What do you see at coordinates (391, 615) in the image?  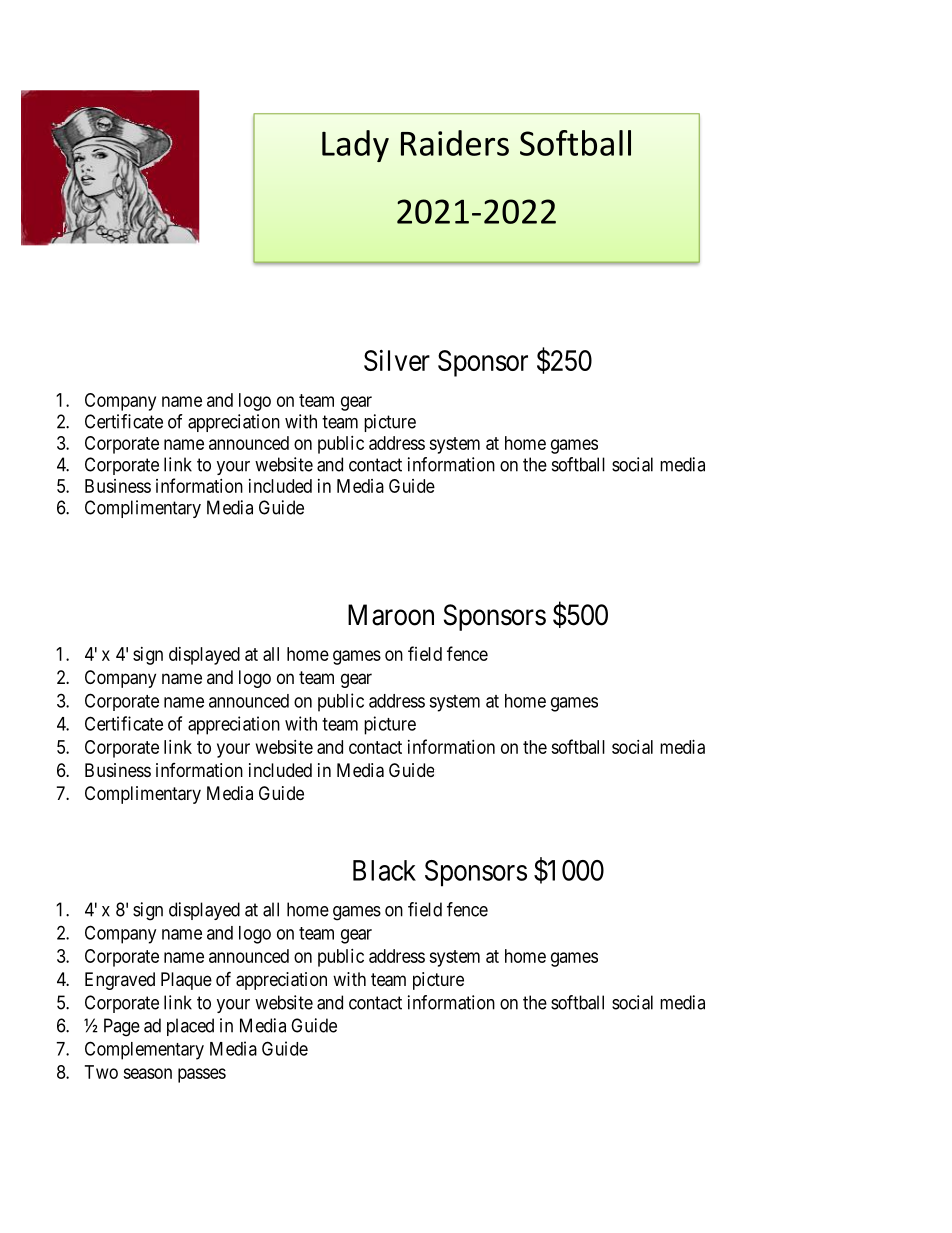 I see `Maroon` at bounding box center [391, 615].
